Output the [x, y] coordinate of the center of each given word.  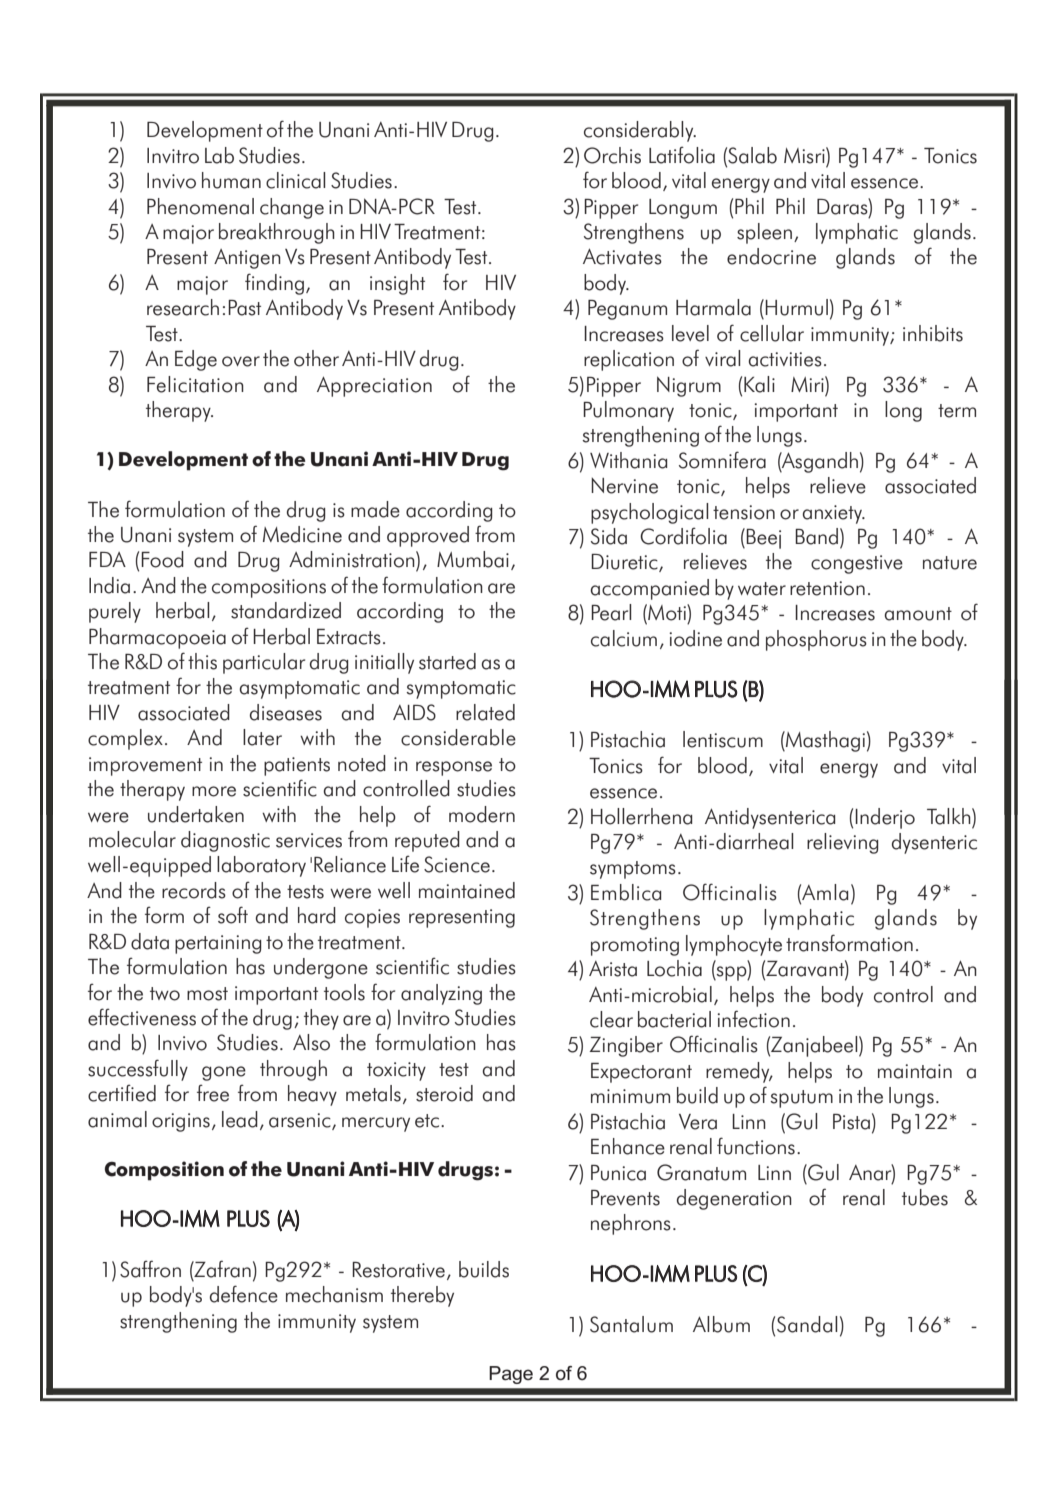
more [214, 791]
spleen [764, 233]
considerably [640, 131]
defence [244, 1294]
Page [511, 1375]
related [485, 712]
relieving [843, 843]
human [231, 180]
